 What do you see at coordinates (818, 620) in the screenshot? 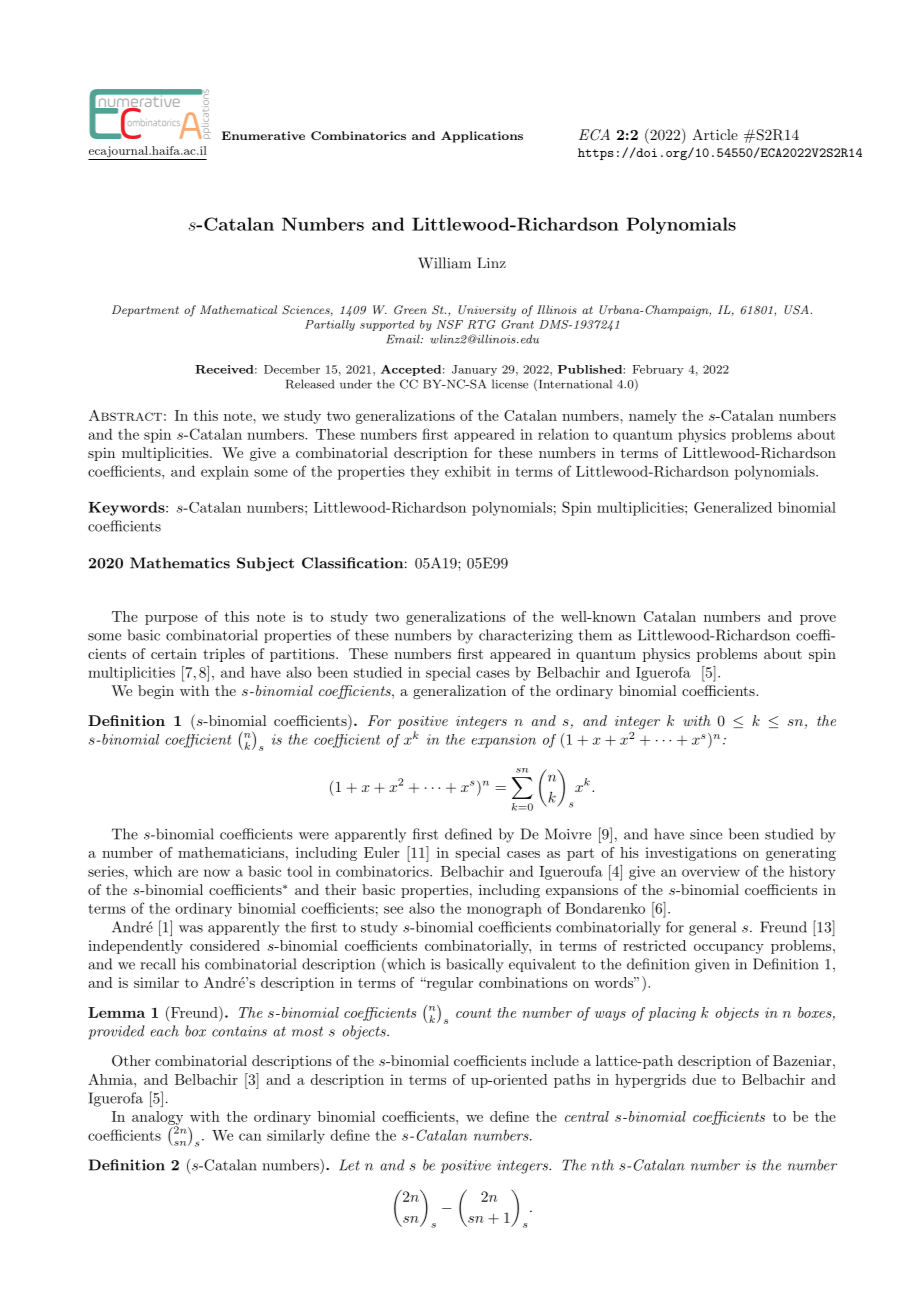
I see `prove` at bounding box center [818, 620].
